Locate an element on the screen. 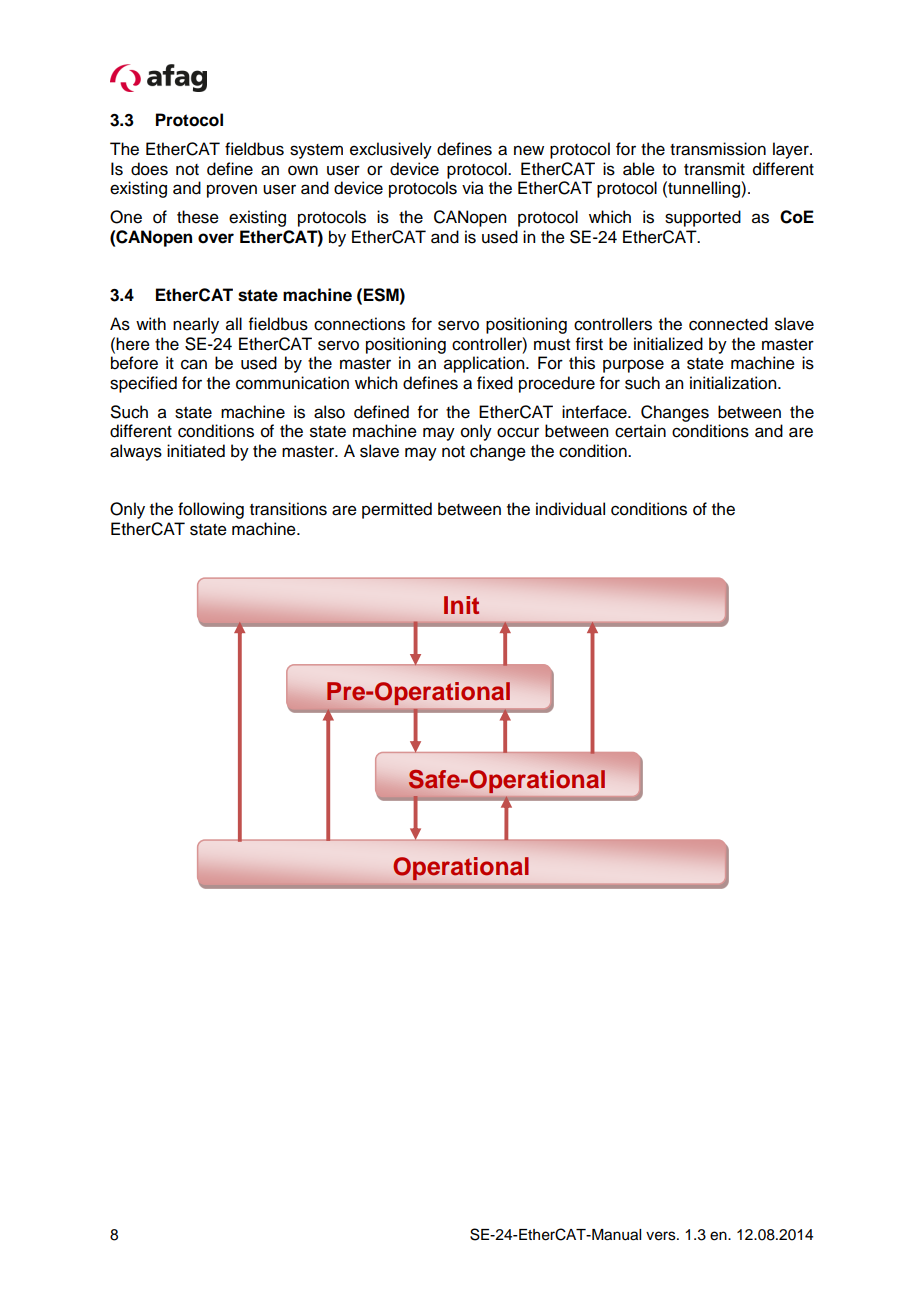  following is located at coordinates (211, 510).
